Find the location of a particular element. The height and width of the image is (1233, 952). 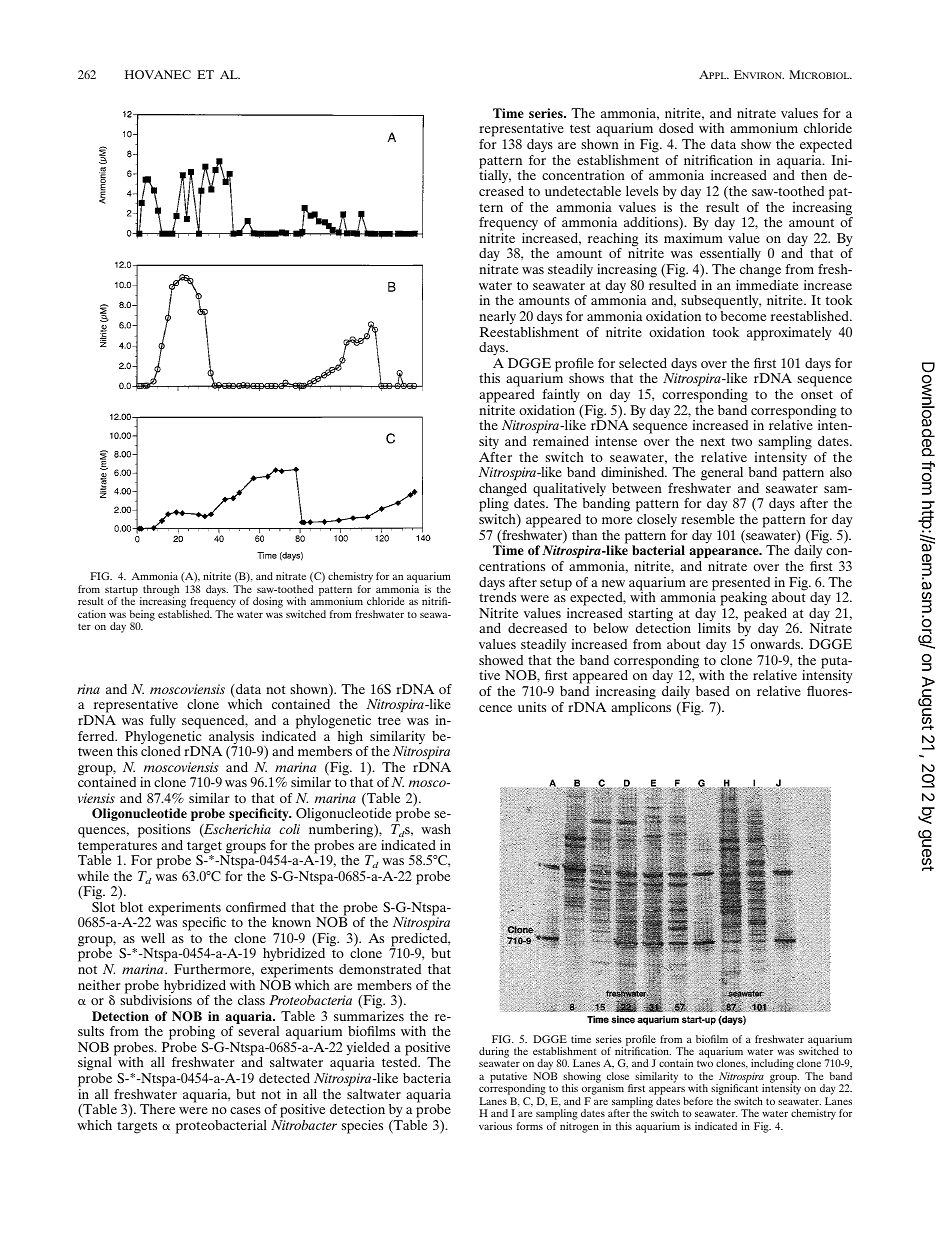

wash is located at coordinates (436, 829).
